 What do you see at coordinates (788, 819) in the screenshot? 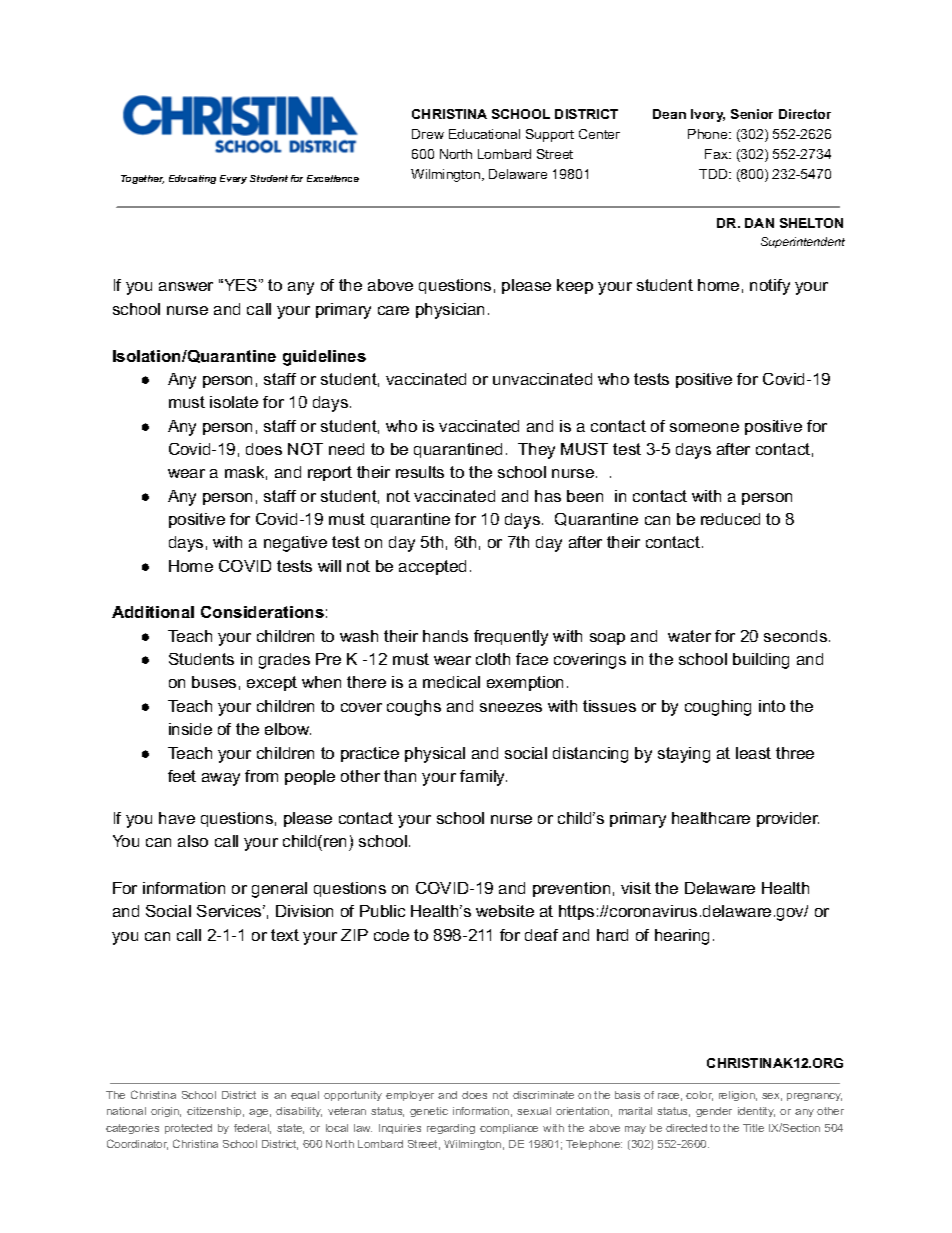
I see `provider` at bounding box center [788, 819].
